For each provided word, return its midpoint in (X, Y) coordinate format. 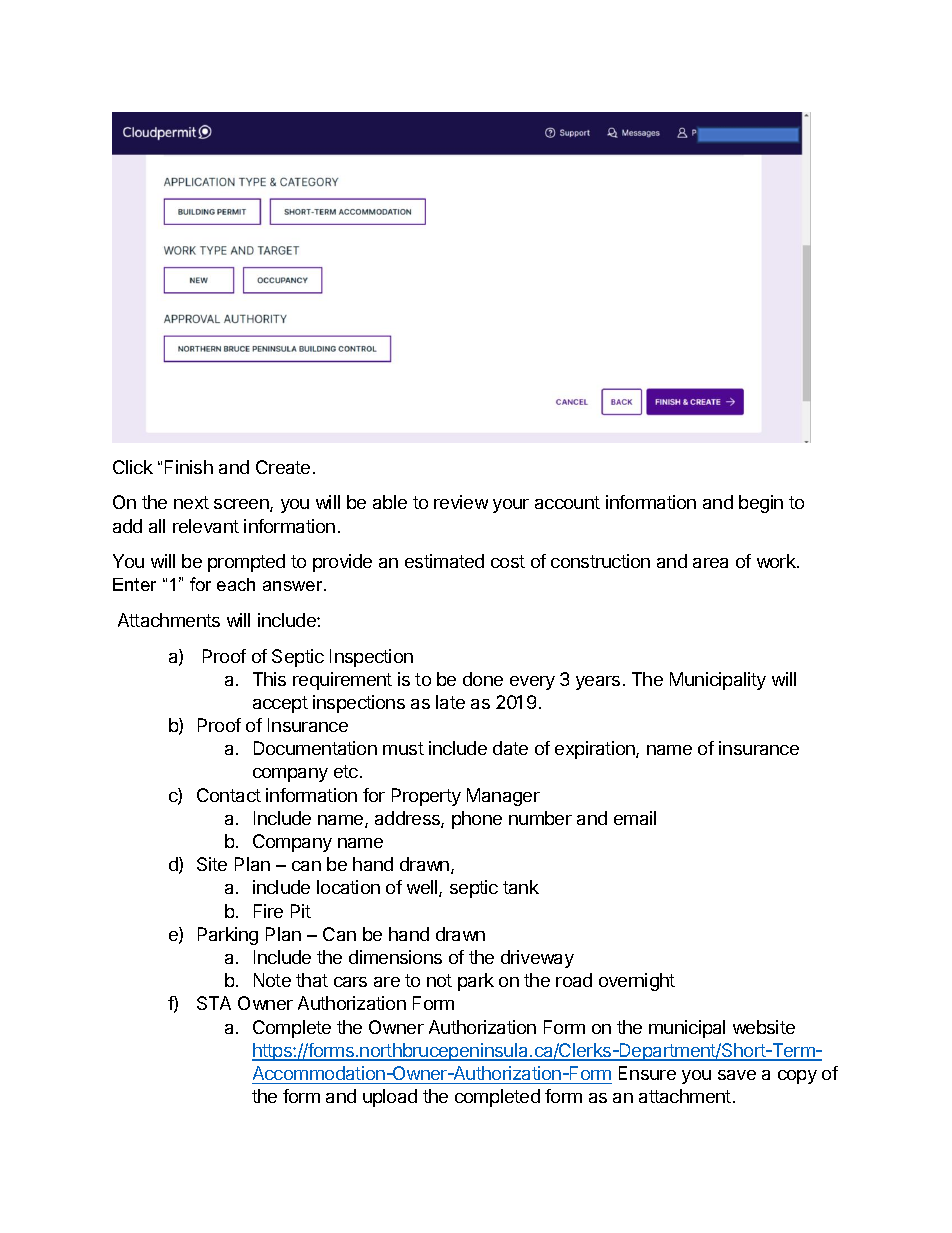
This (269, 679)
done (483, 679)
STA (214, 1003)
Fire (268, 911)
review (461, 502)
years (598, 683)
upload (390, 1098)
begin (761, 504)
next (191, 502)
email (635, 818)
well (423, 888)
